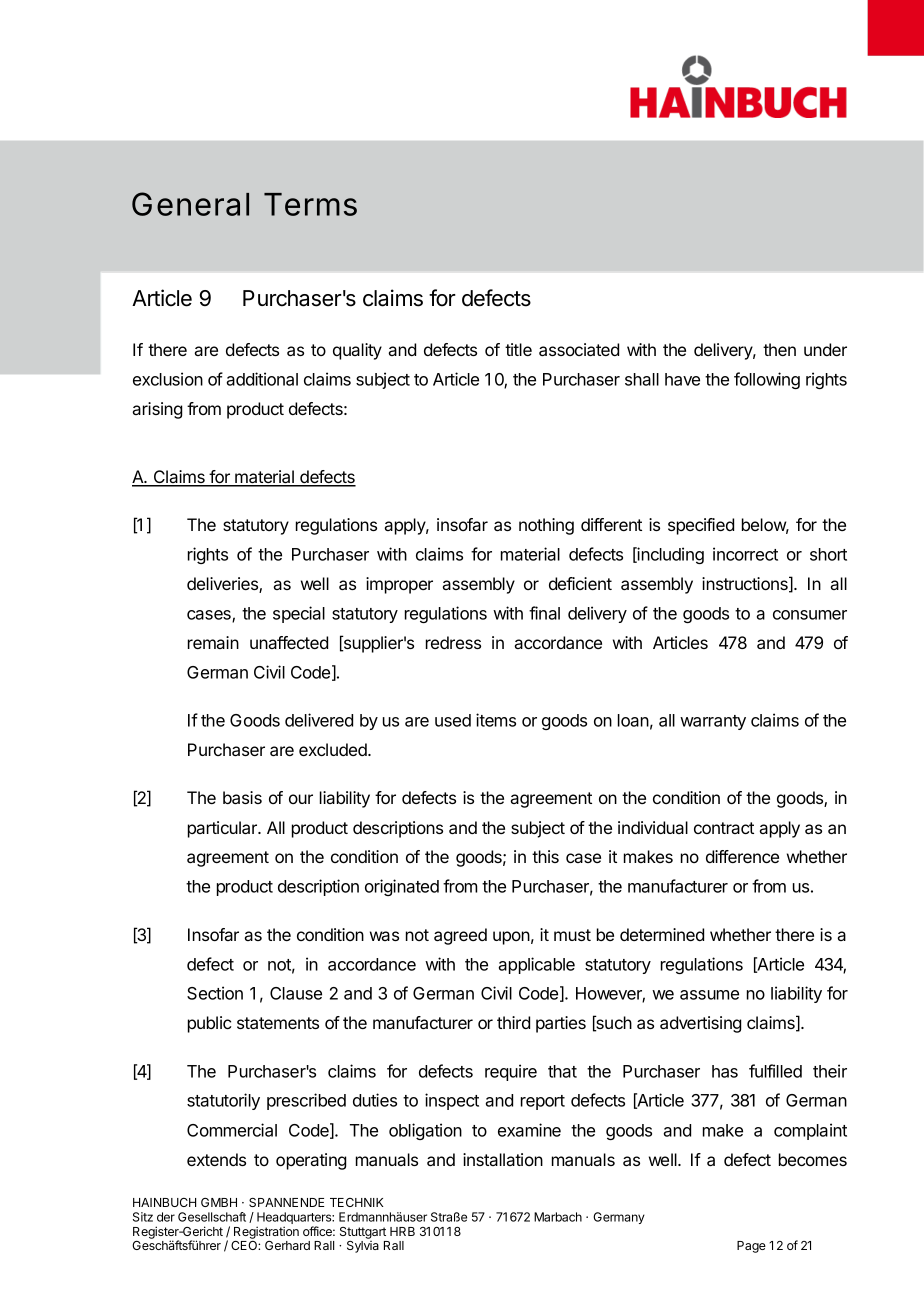 The width and height of the page is (924, 1308). What do you see at coordinates (212, 1217) in the page?
I see `Gesellschaft` at bounding box center [212, 1217].
